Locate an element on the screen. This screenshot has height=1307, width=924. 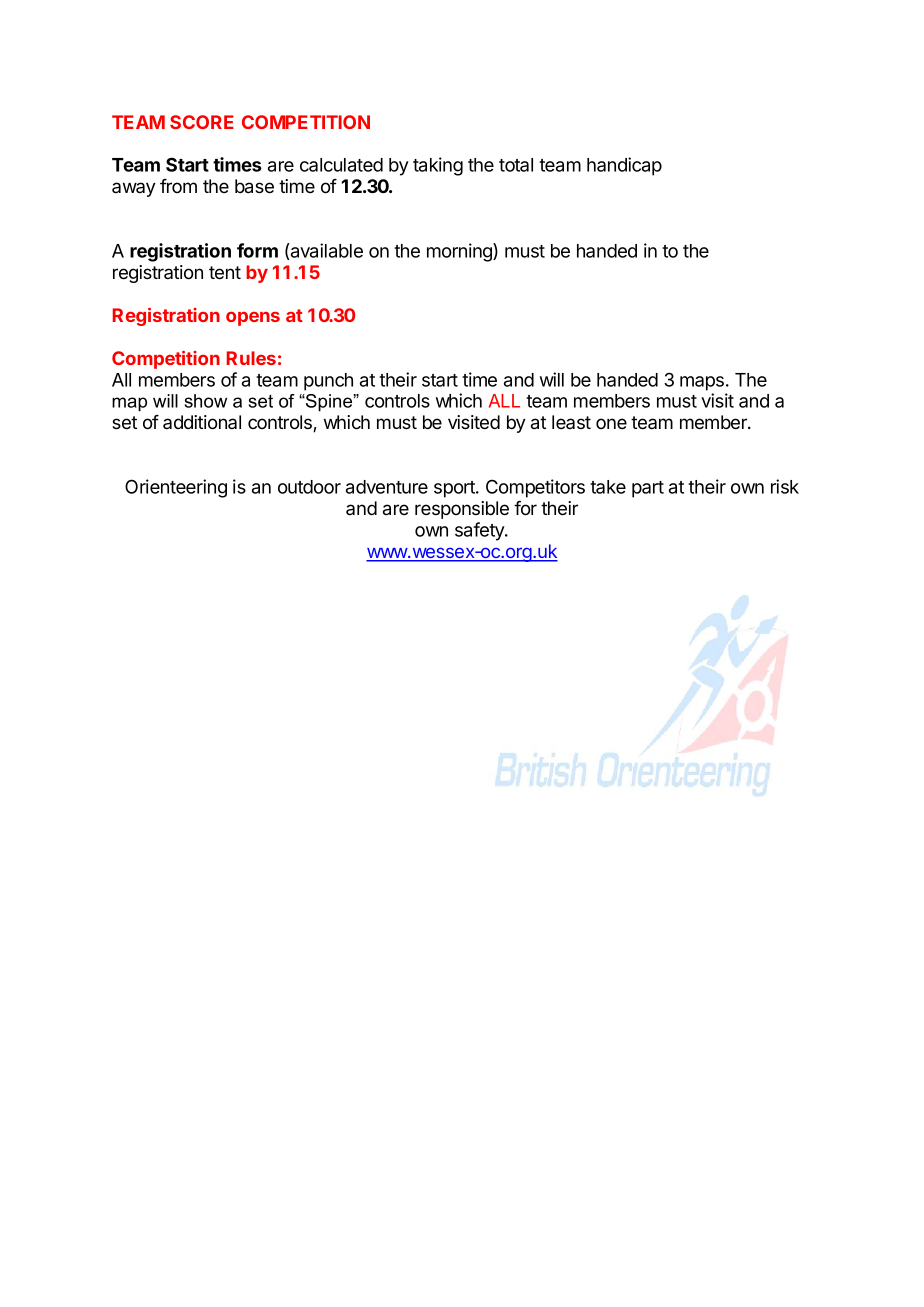
opens is located at coordinates (253, 319).
